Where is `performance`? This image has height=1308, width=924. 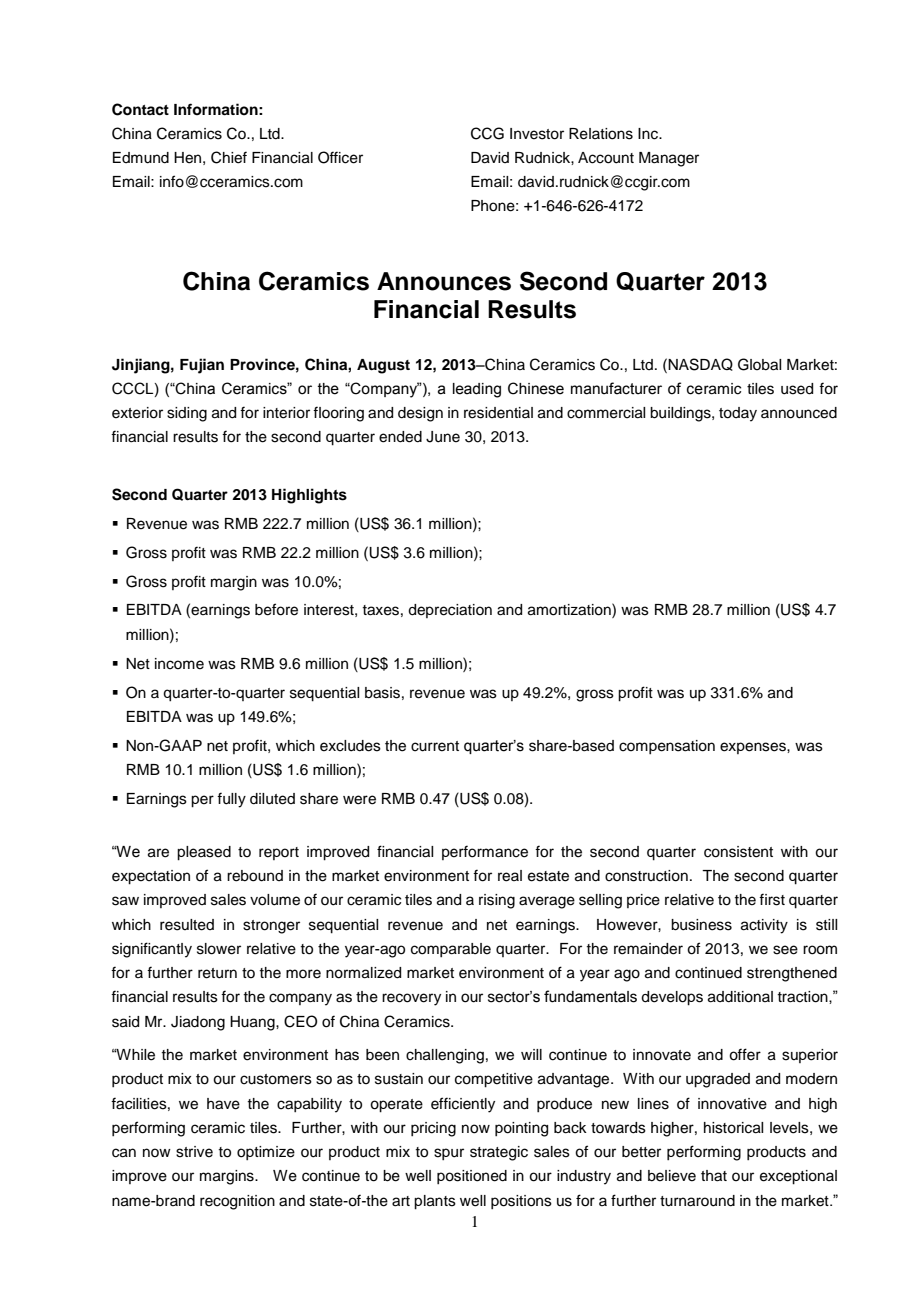
performance is located at coordinates (485, 852).
